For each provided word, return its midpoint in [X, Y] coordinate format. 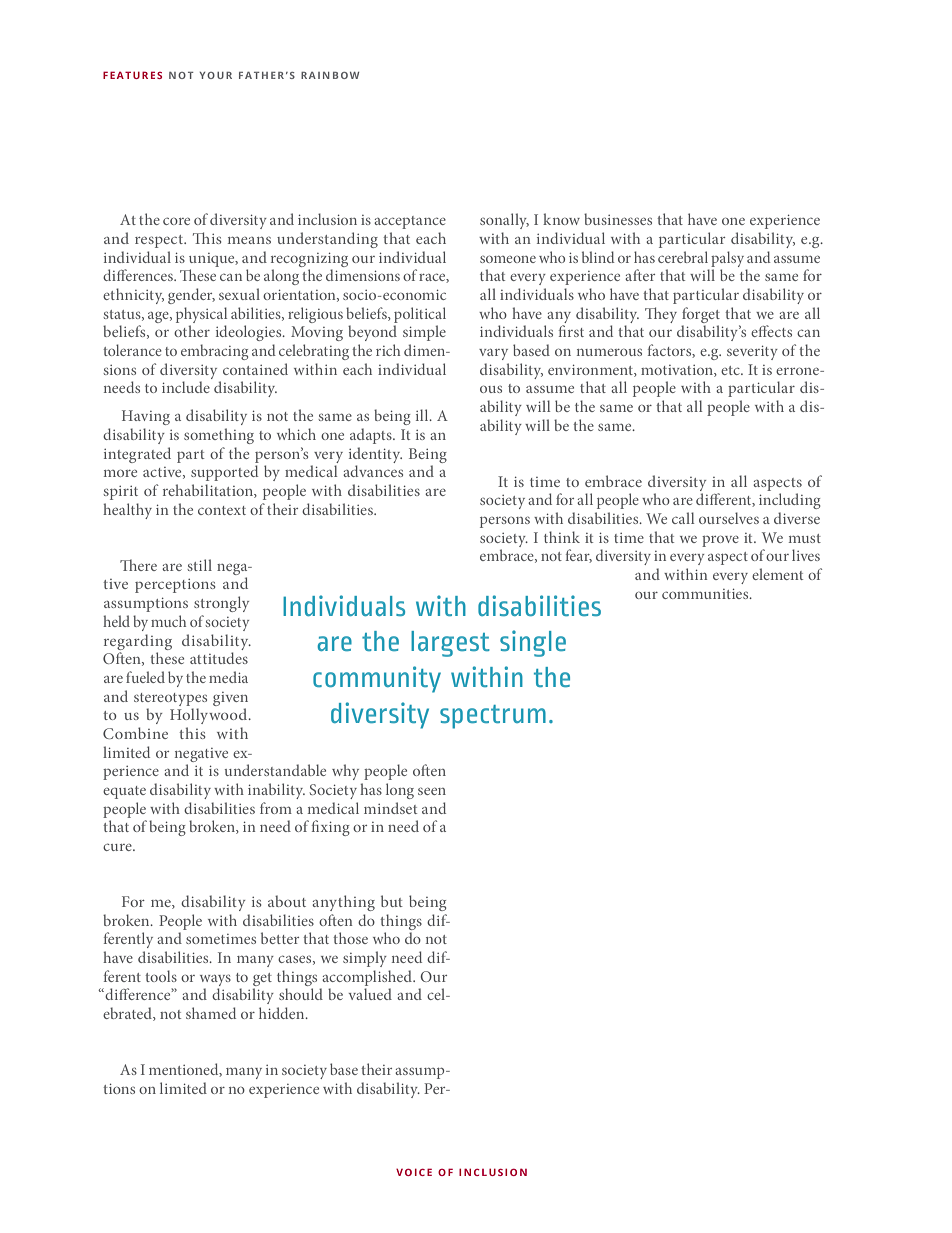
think [562, 537]
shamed [211, 1013]
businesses [618, 219]
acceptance [410, 222]
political [420, 315]
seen [432, 791]
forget [701, 315]
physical [201, 315]
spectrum [493, 717]
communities [706, 594]
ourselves [729, 518]
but [392, 901]
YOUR [215, 75]
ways [215, 980]
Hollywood [210, 716]
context [222, 510]
